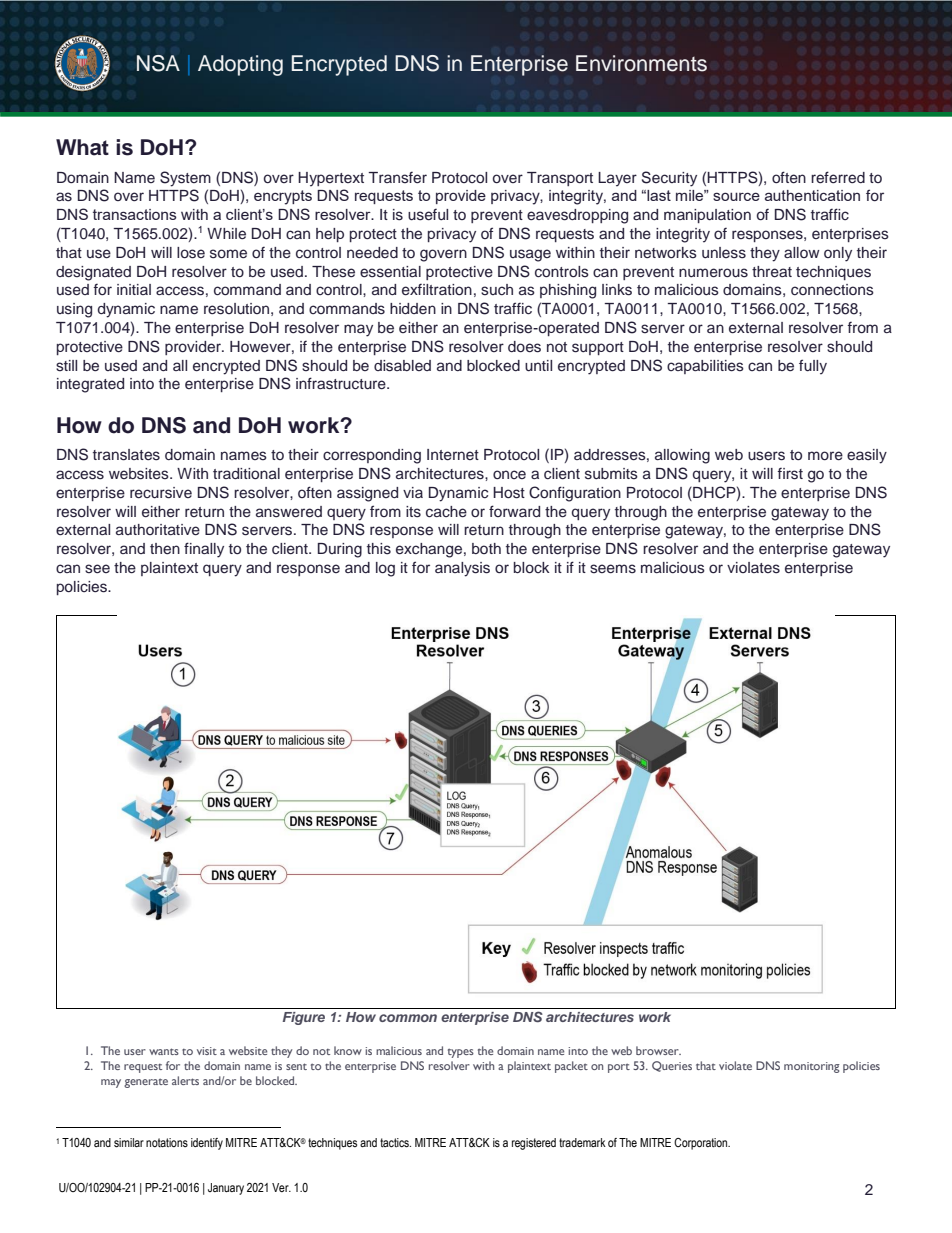  Describe the element at coordinates (397, 177) in the screenshot. I see `Transfer` at that location.
